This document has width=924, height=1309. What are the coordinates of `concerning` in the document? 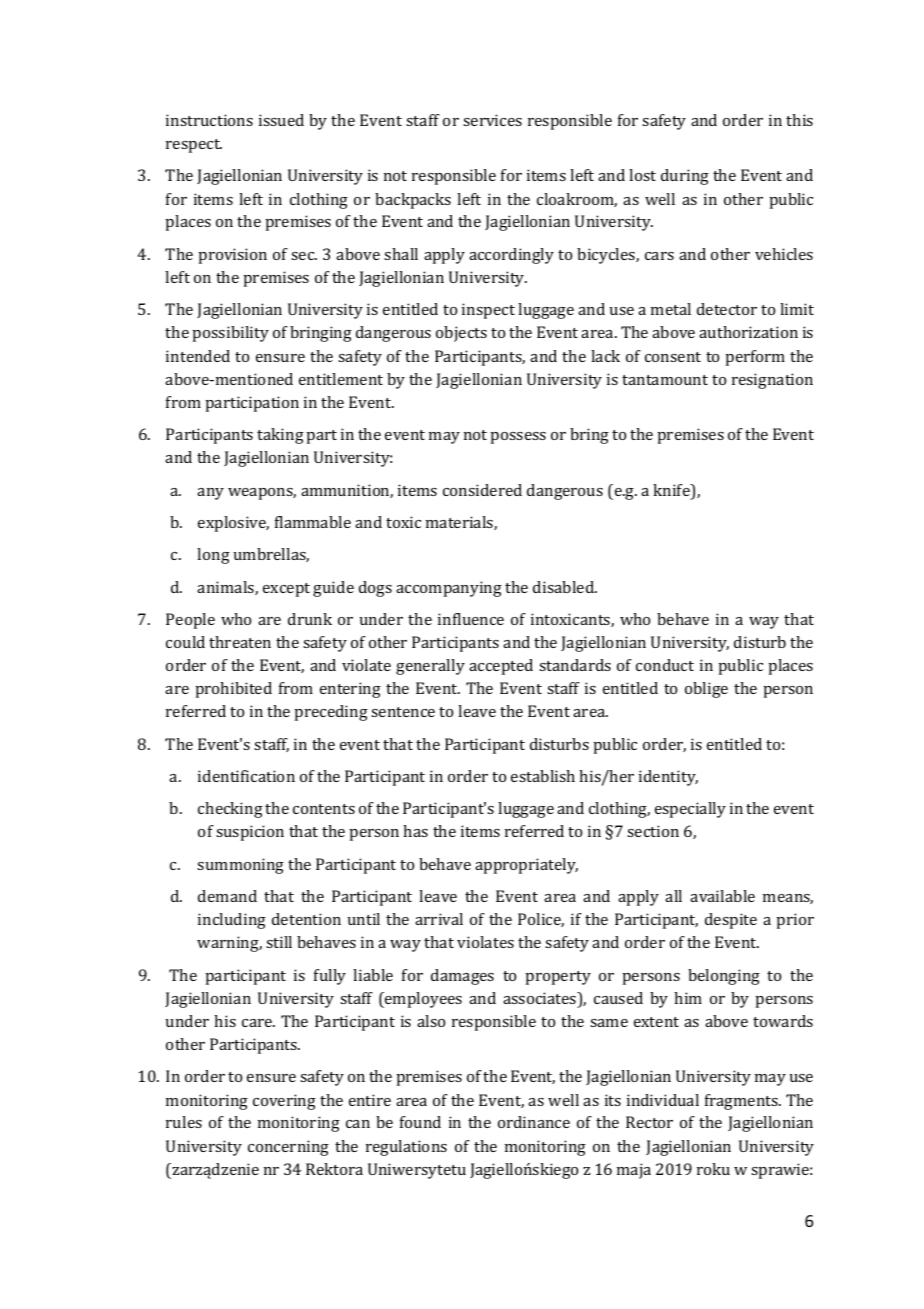 It's located at (288, 1148).
